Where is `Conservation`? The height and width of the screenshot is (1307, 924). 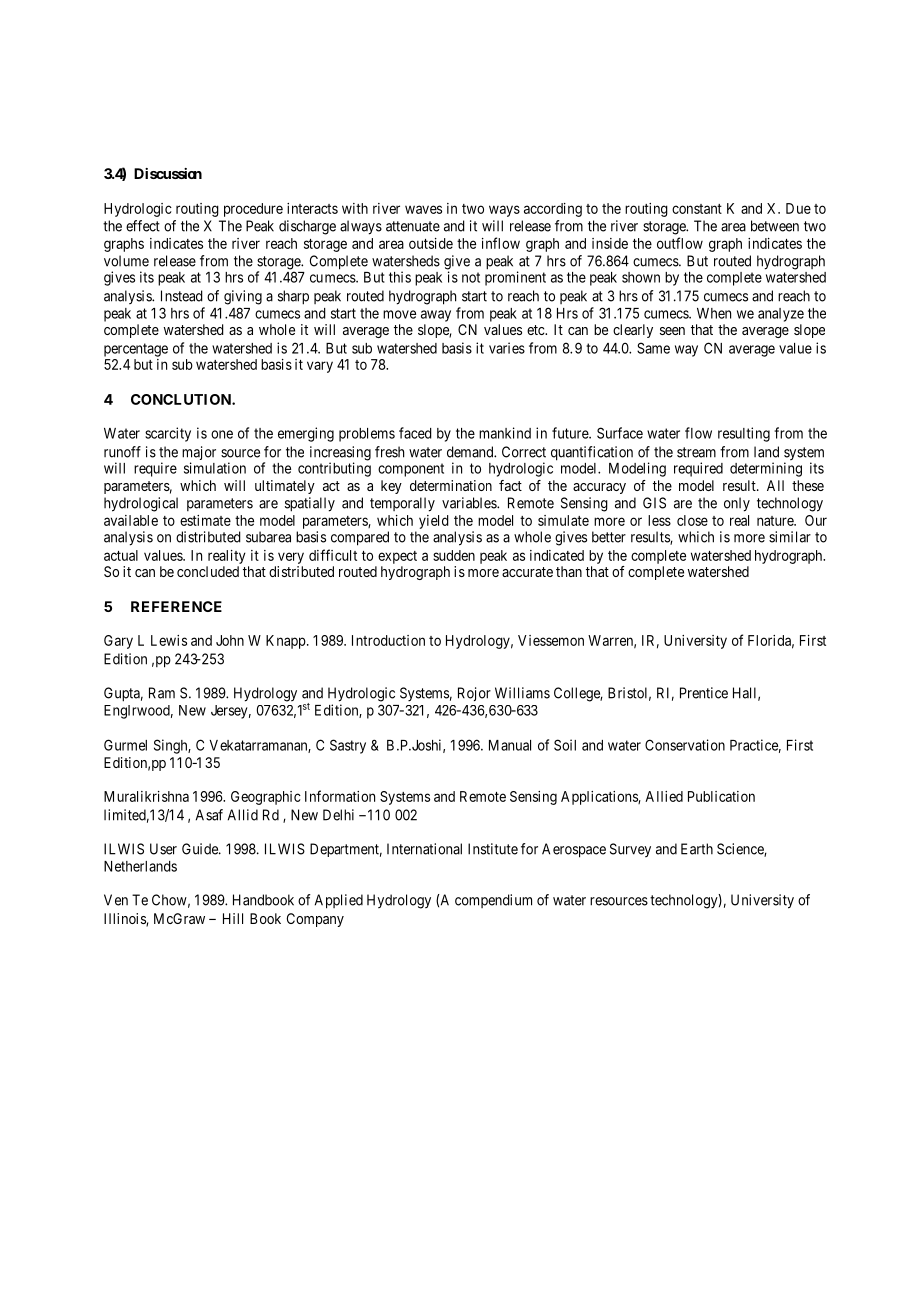
Conservation is located at coordinates (685, 745).
